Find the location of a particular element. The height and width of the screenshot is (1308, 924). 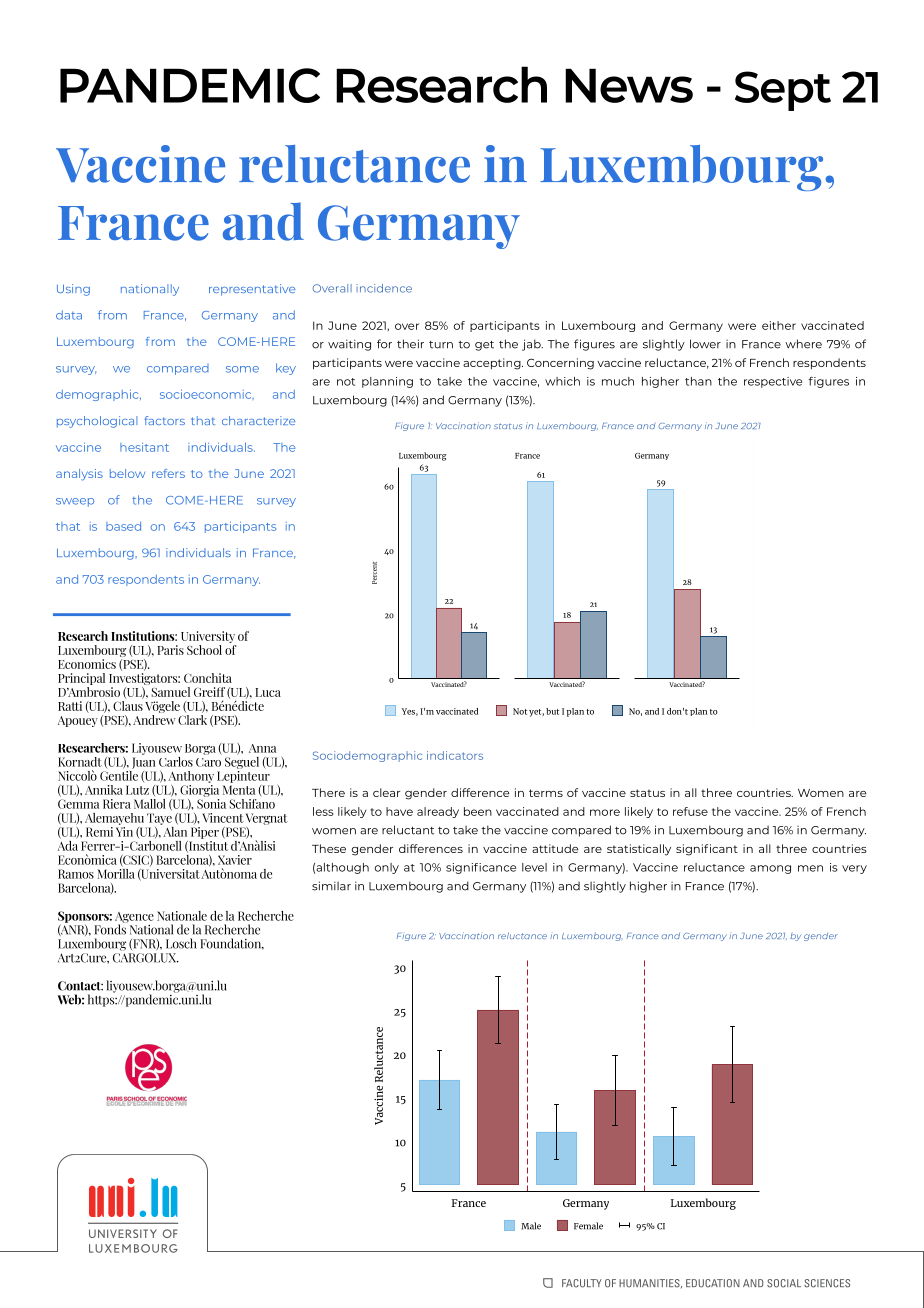

Foundation is located at coordinates (232, 944).
